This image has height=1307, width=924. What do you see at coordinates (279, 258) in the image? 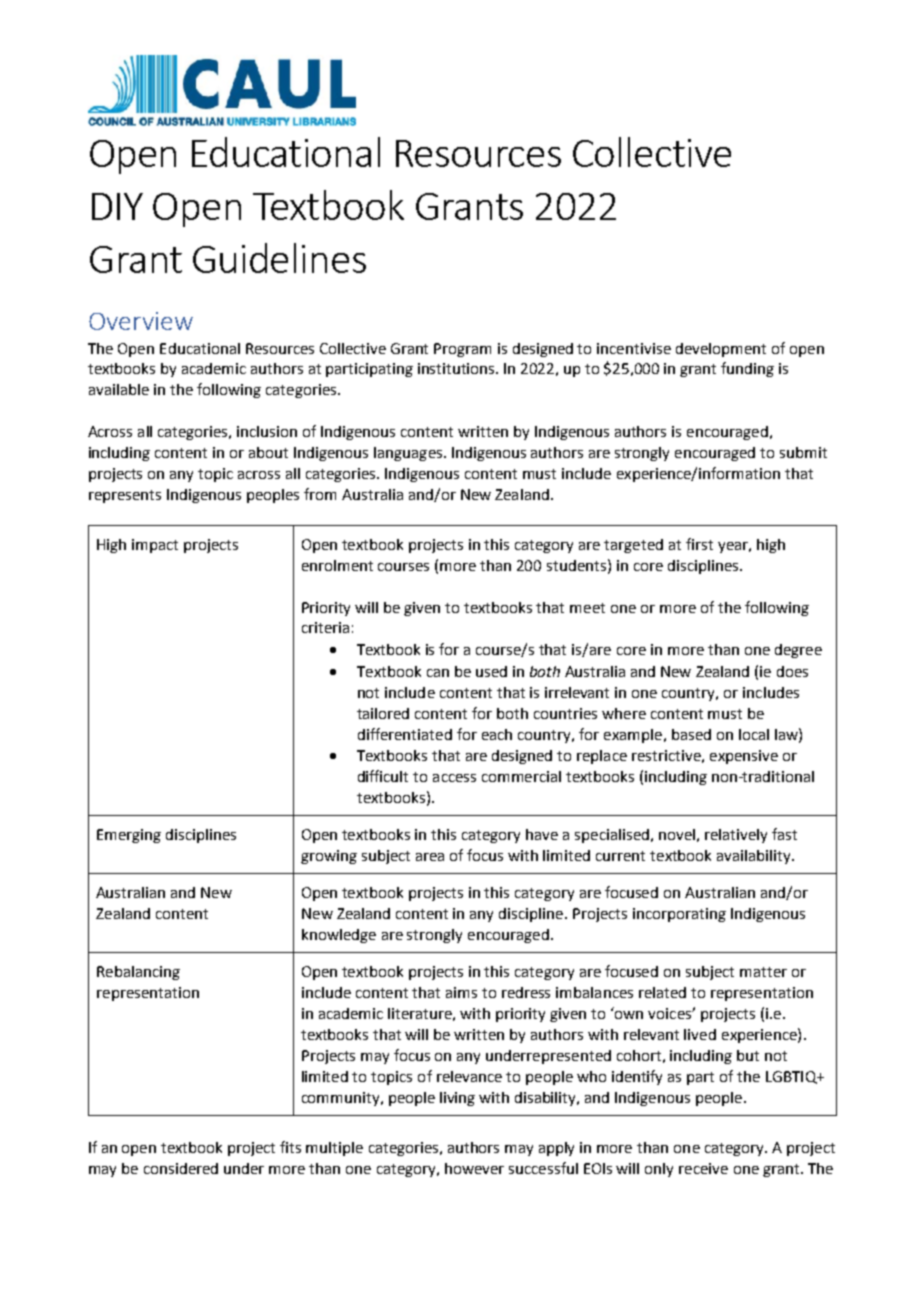
I see `Guidelines` at bounding box center [279, 258].
